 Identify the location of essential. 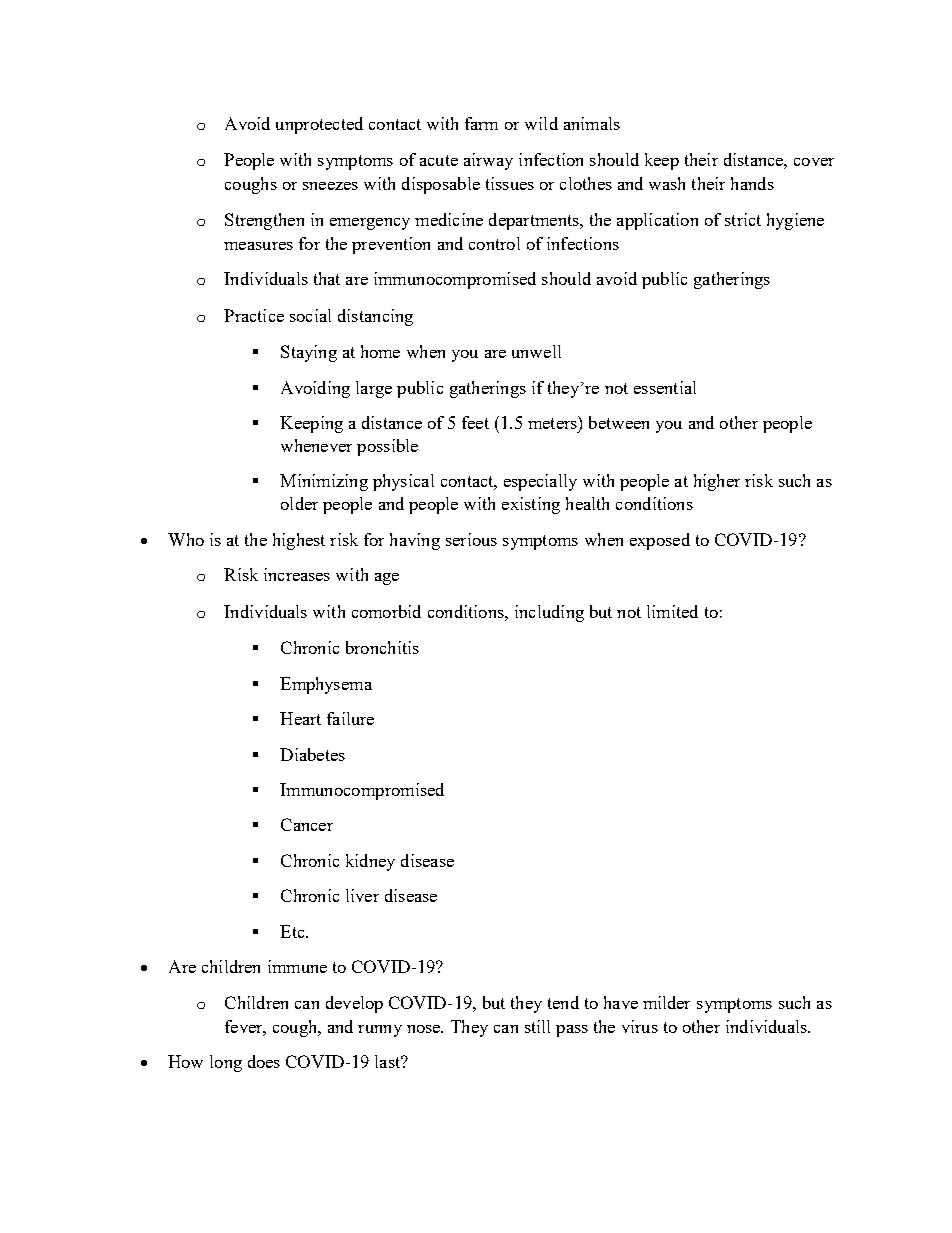
(665, 387).
